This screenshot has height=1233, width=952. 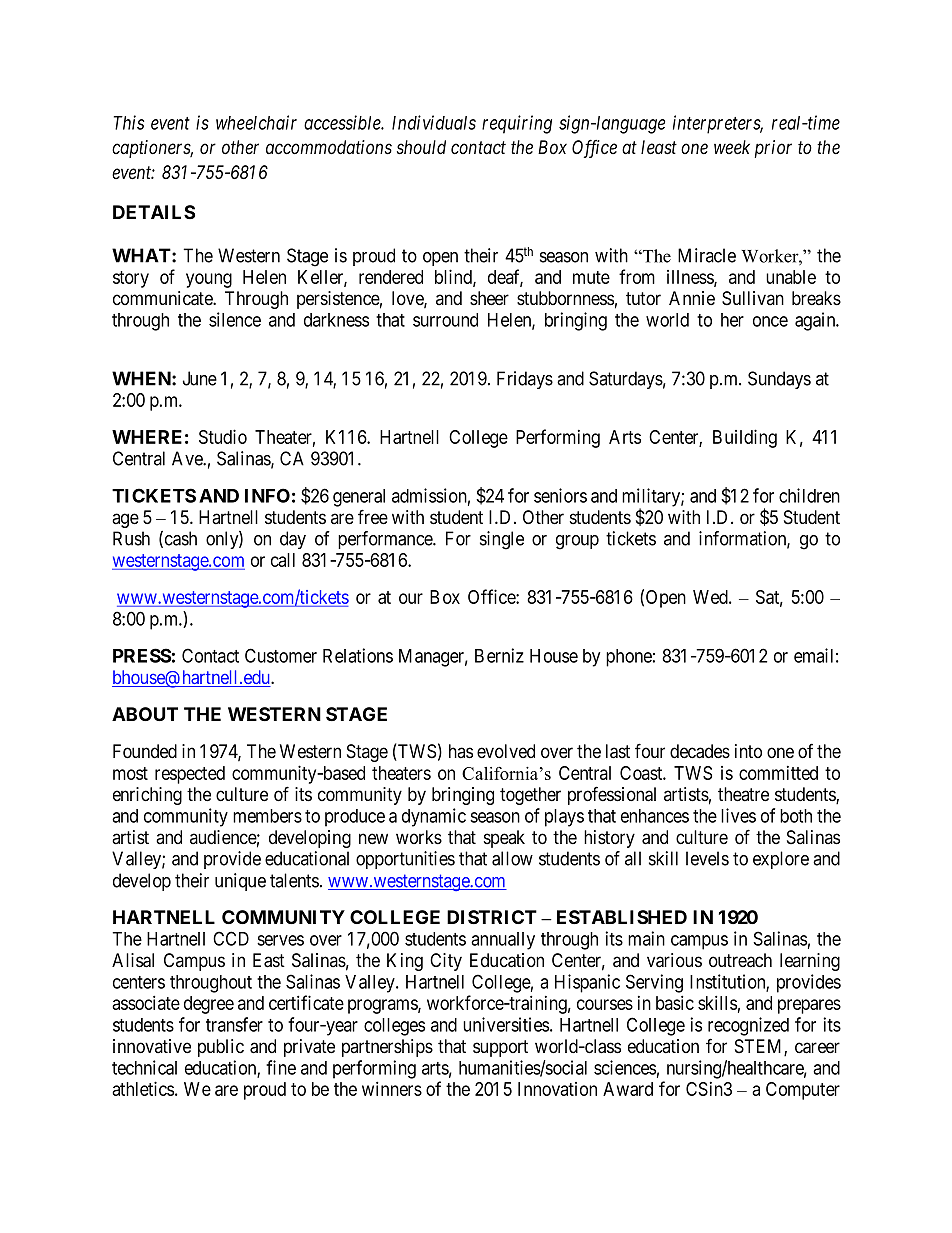 What do you see at coordinates (421, 147) in the screenshot?
I see `should` at bounding box center [421, 147].
